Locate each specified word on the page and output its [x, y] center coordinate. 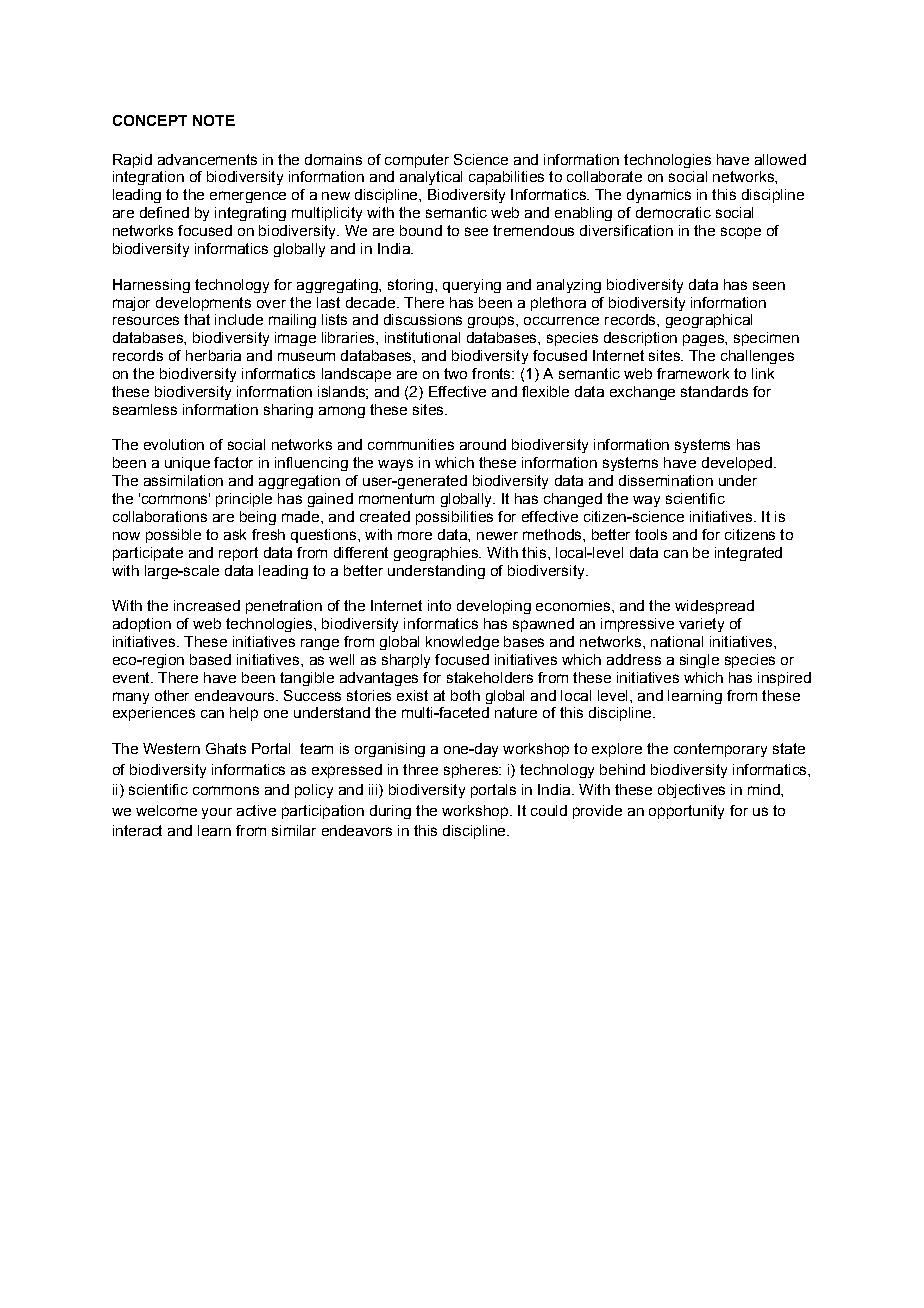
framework [693, 373]
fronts [492, 373]
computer [417, 161]
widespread [714, 607]
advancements [207, 159]
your [217, 813]
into [439, 605]
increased [207, 605]
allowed [780, 159]
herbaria [213, 355]
